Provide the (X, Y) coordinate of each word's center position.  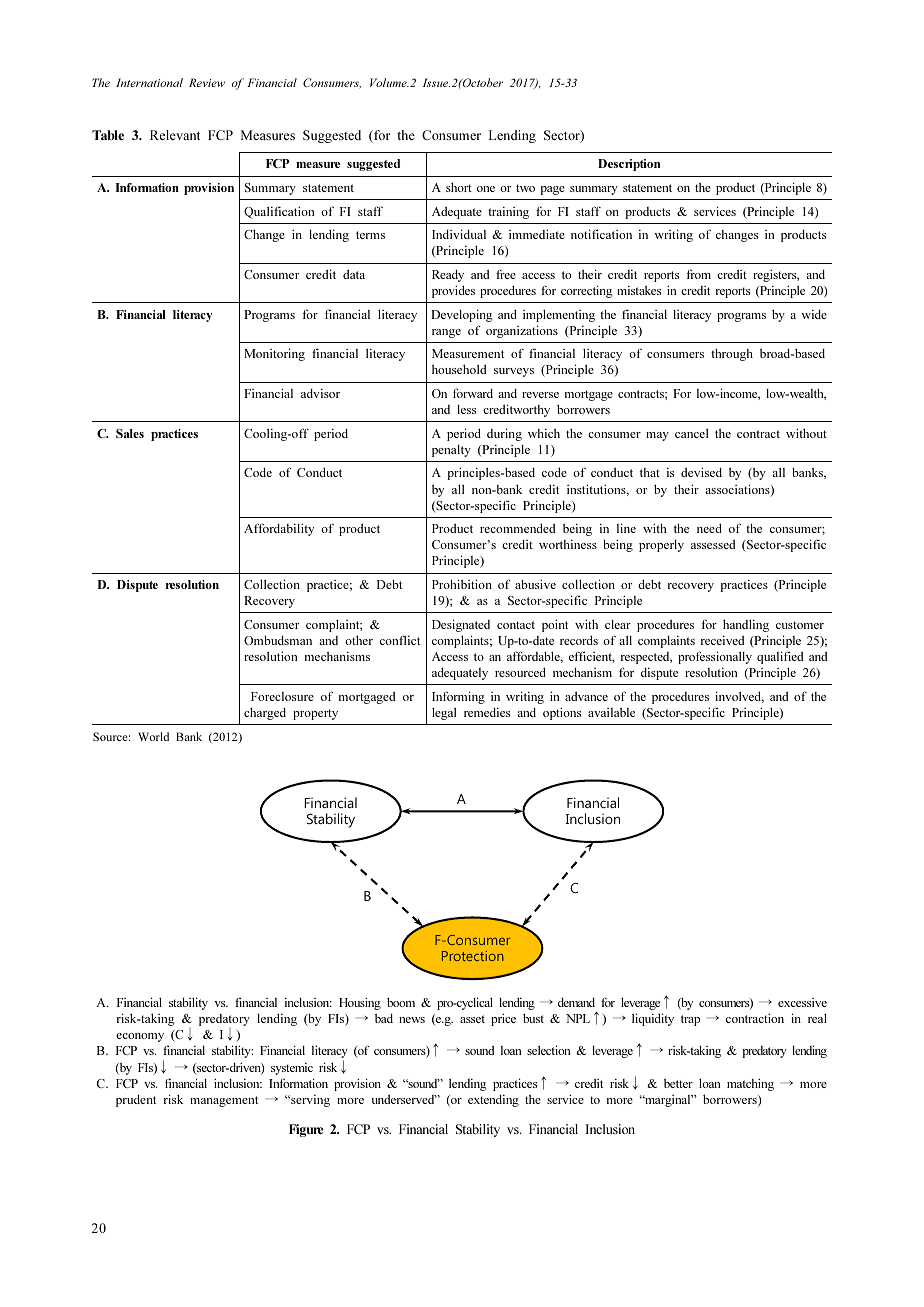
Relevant (175, 135)
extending (493, 1100)
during (504, 434)
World (153, 736)
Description (629, 165)
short (459, 187)
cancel (691, 433)
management (224, 1101)
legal (444, 713)
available (611, 712)
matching (750, 1084)
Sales (130, 433)
